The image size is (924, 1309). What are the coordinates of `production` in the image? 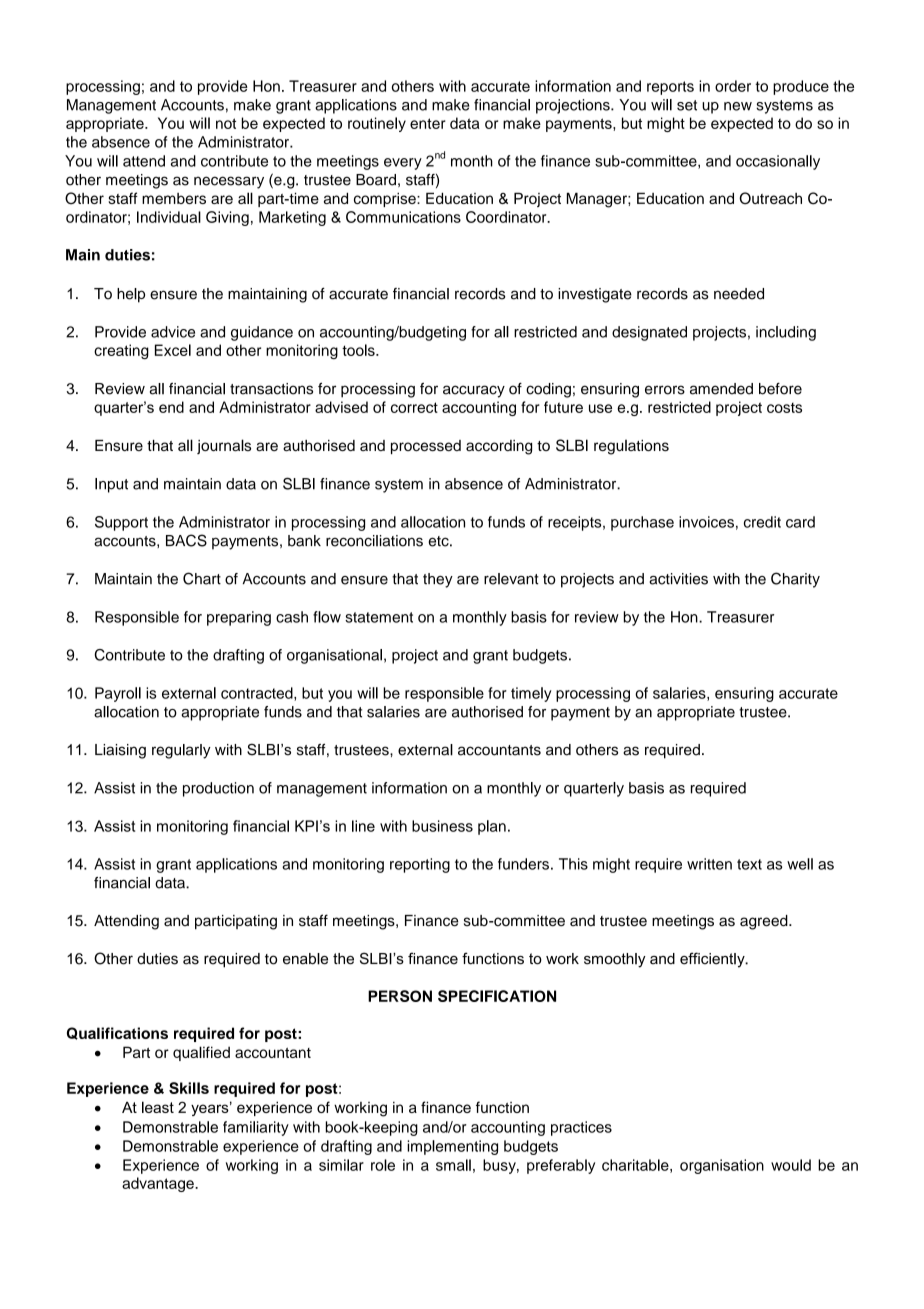 It's located at (218, 789).
